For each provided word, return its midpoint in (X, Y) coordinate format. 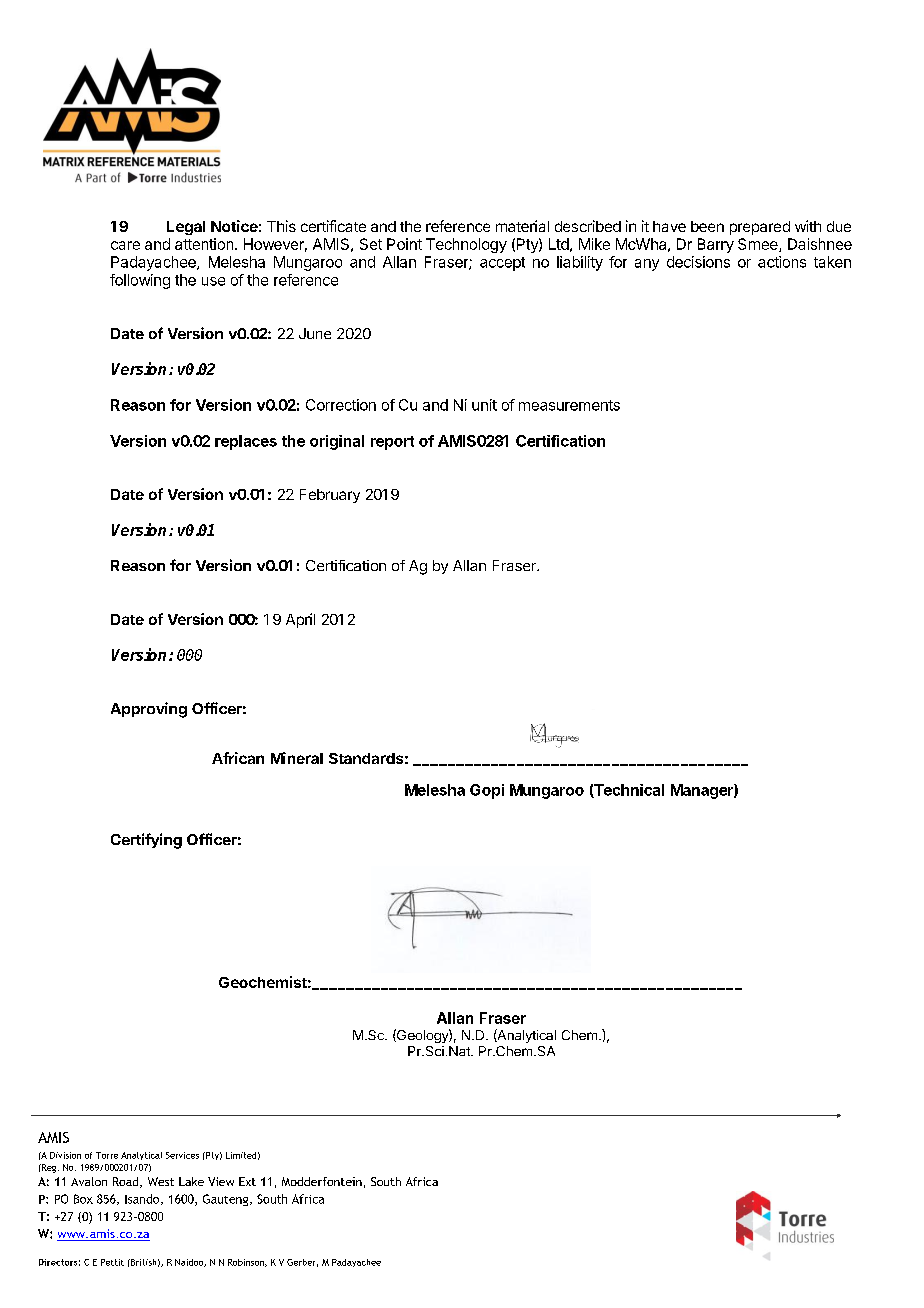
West (161, 1181)
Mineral (297, 758)
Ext (247, 1181)
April (300, 620)
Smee (759, 245)
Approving (149, 710)
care (125, 245)
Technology (466, 245)
